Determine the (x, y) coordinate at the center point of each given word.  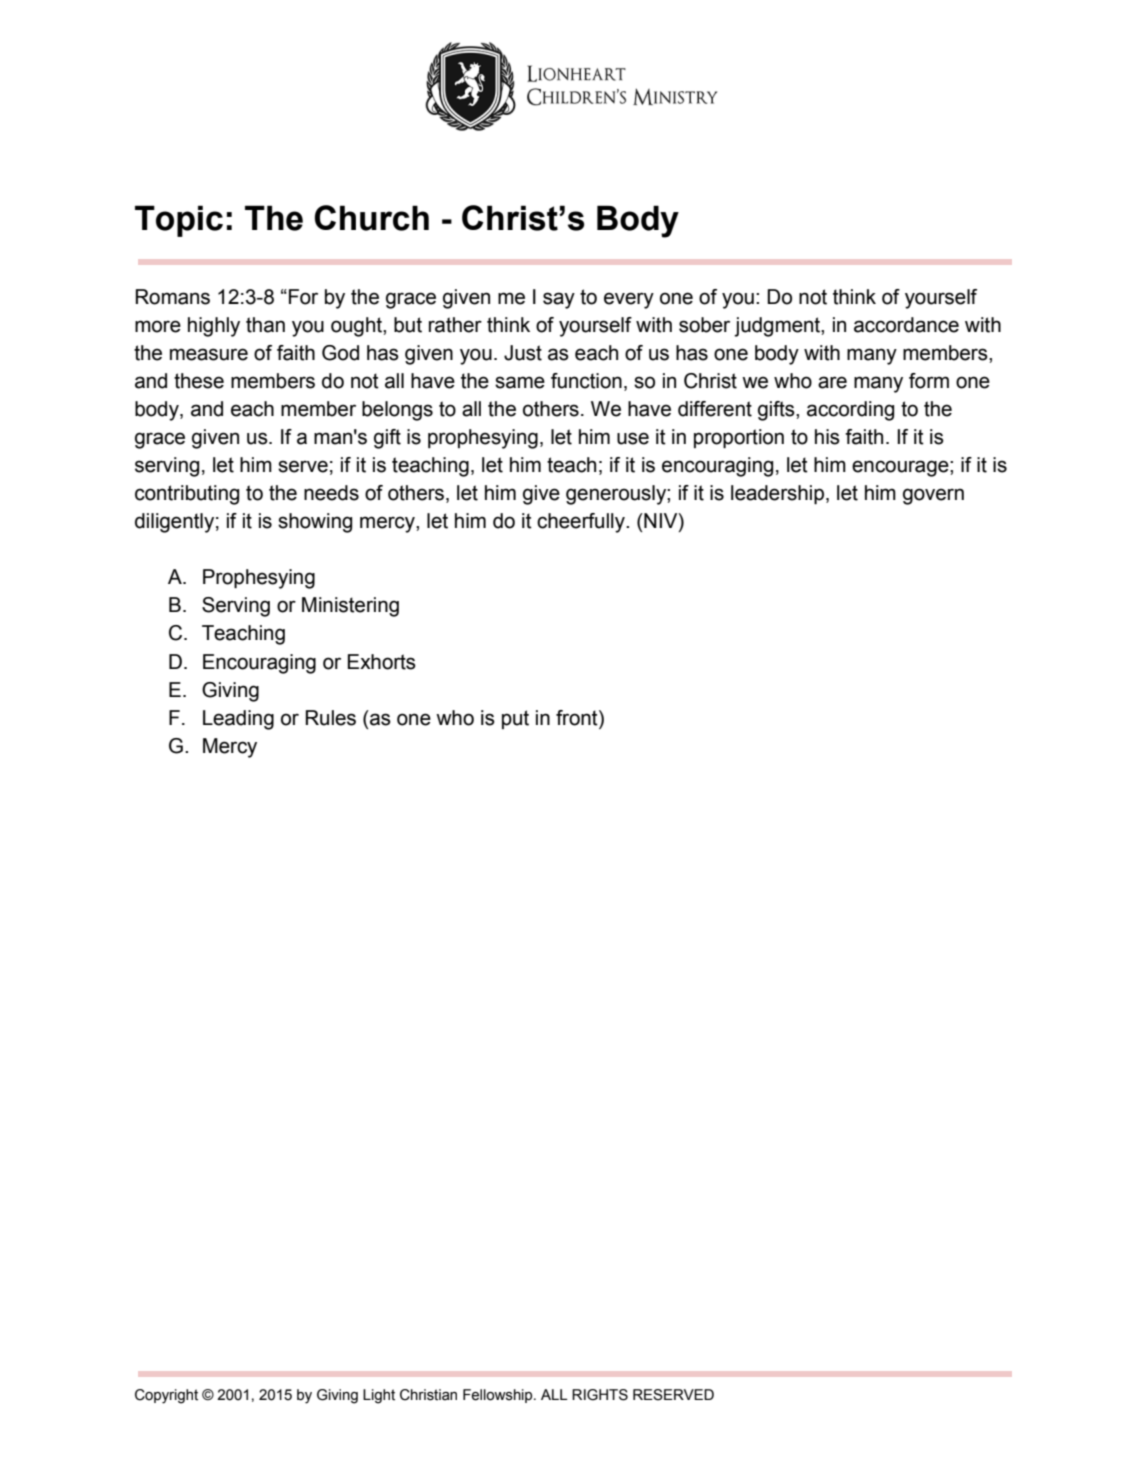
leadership (779, 495)
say (559, 300)
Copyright (166, 1396)
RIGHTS (600, 1395)
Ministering (350, 607)
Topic (179, 221)
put (515, 719)
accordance (906, 325)
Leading (238, 720)
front (578, 718)
